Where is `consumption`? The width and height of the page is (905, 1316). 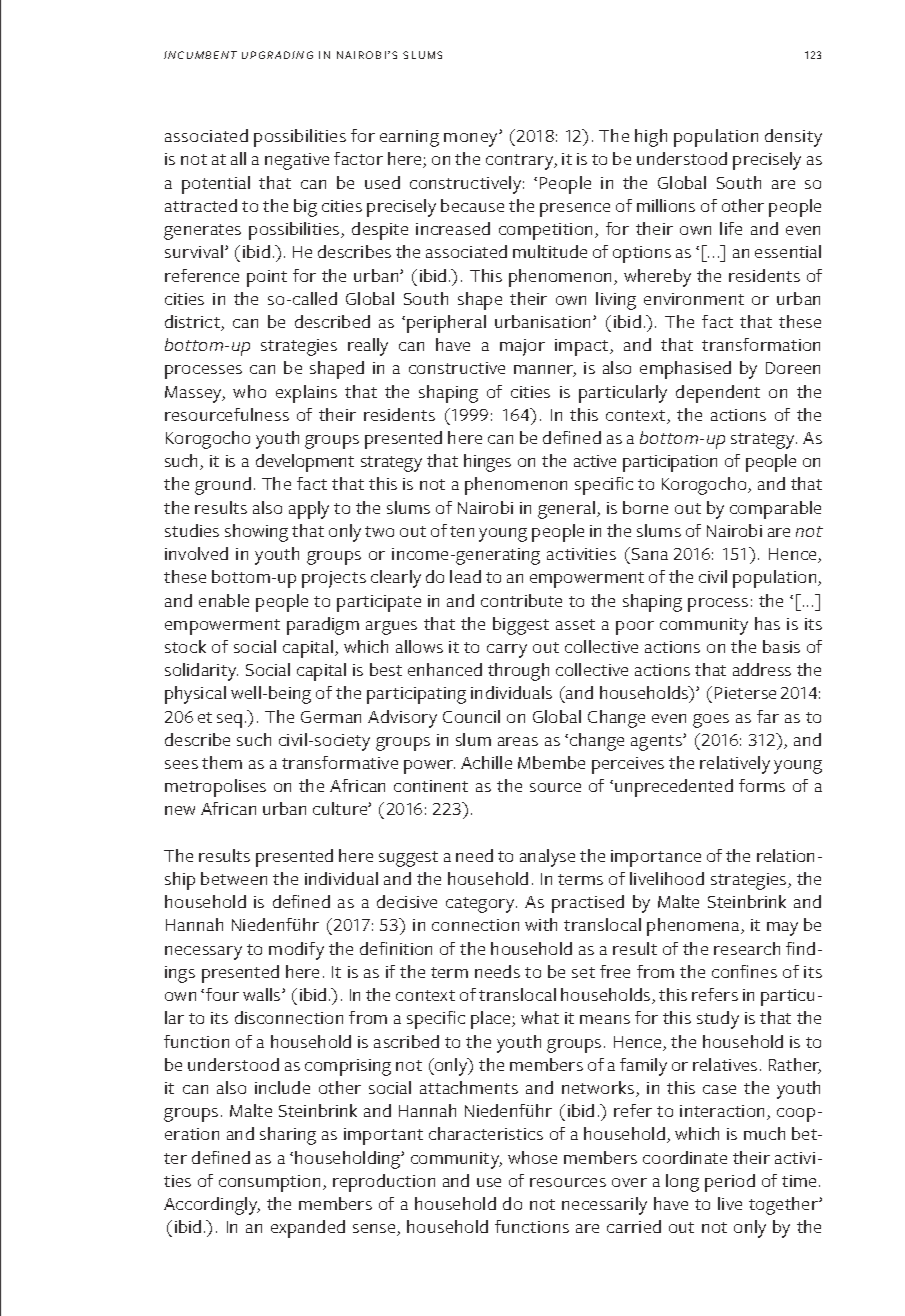
consumption is located at coordinates (269, 1183).
